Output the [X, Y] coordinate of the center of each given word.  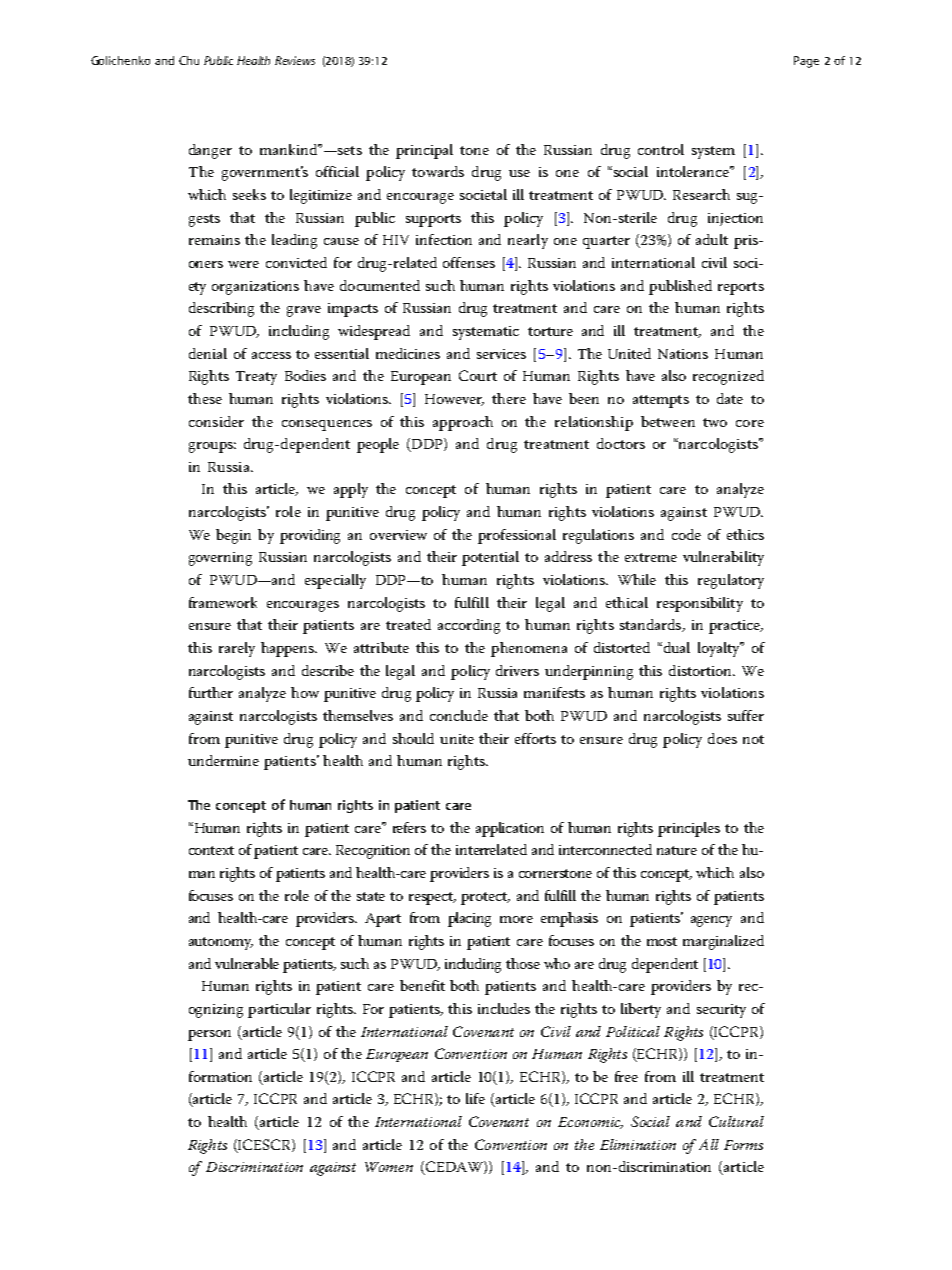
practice [735, 627]
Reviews [295, 60]
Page [806, 62]
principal [424, 151]
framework [223, 602]
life [475, 1098]
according [469, 626]
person [209, 1035]
